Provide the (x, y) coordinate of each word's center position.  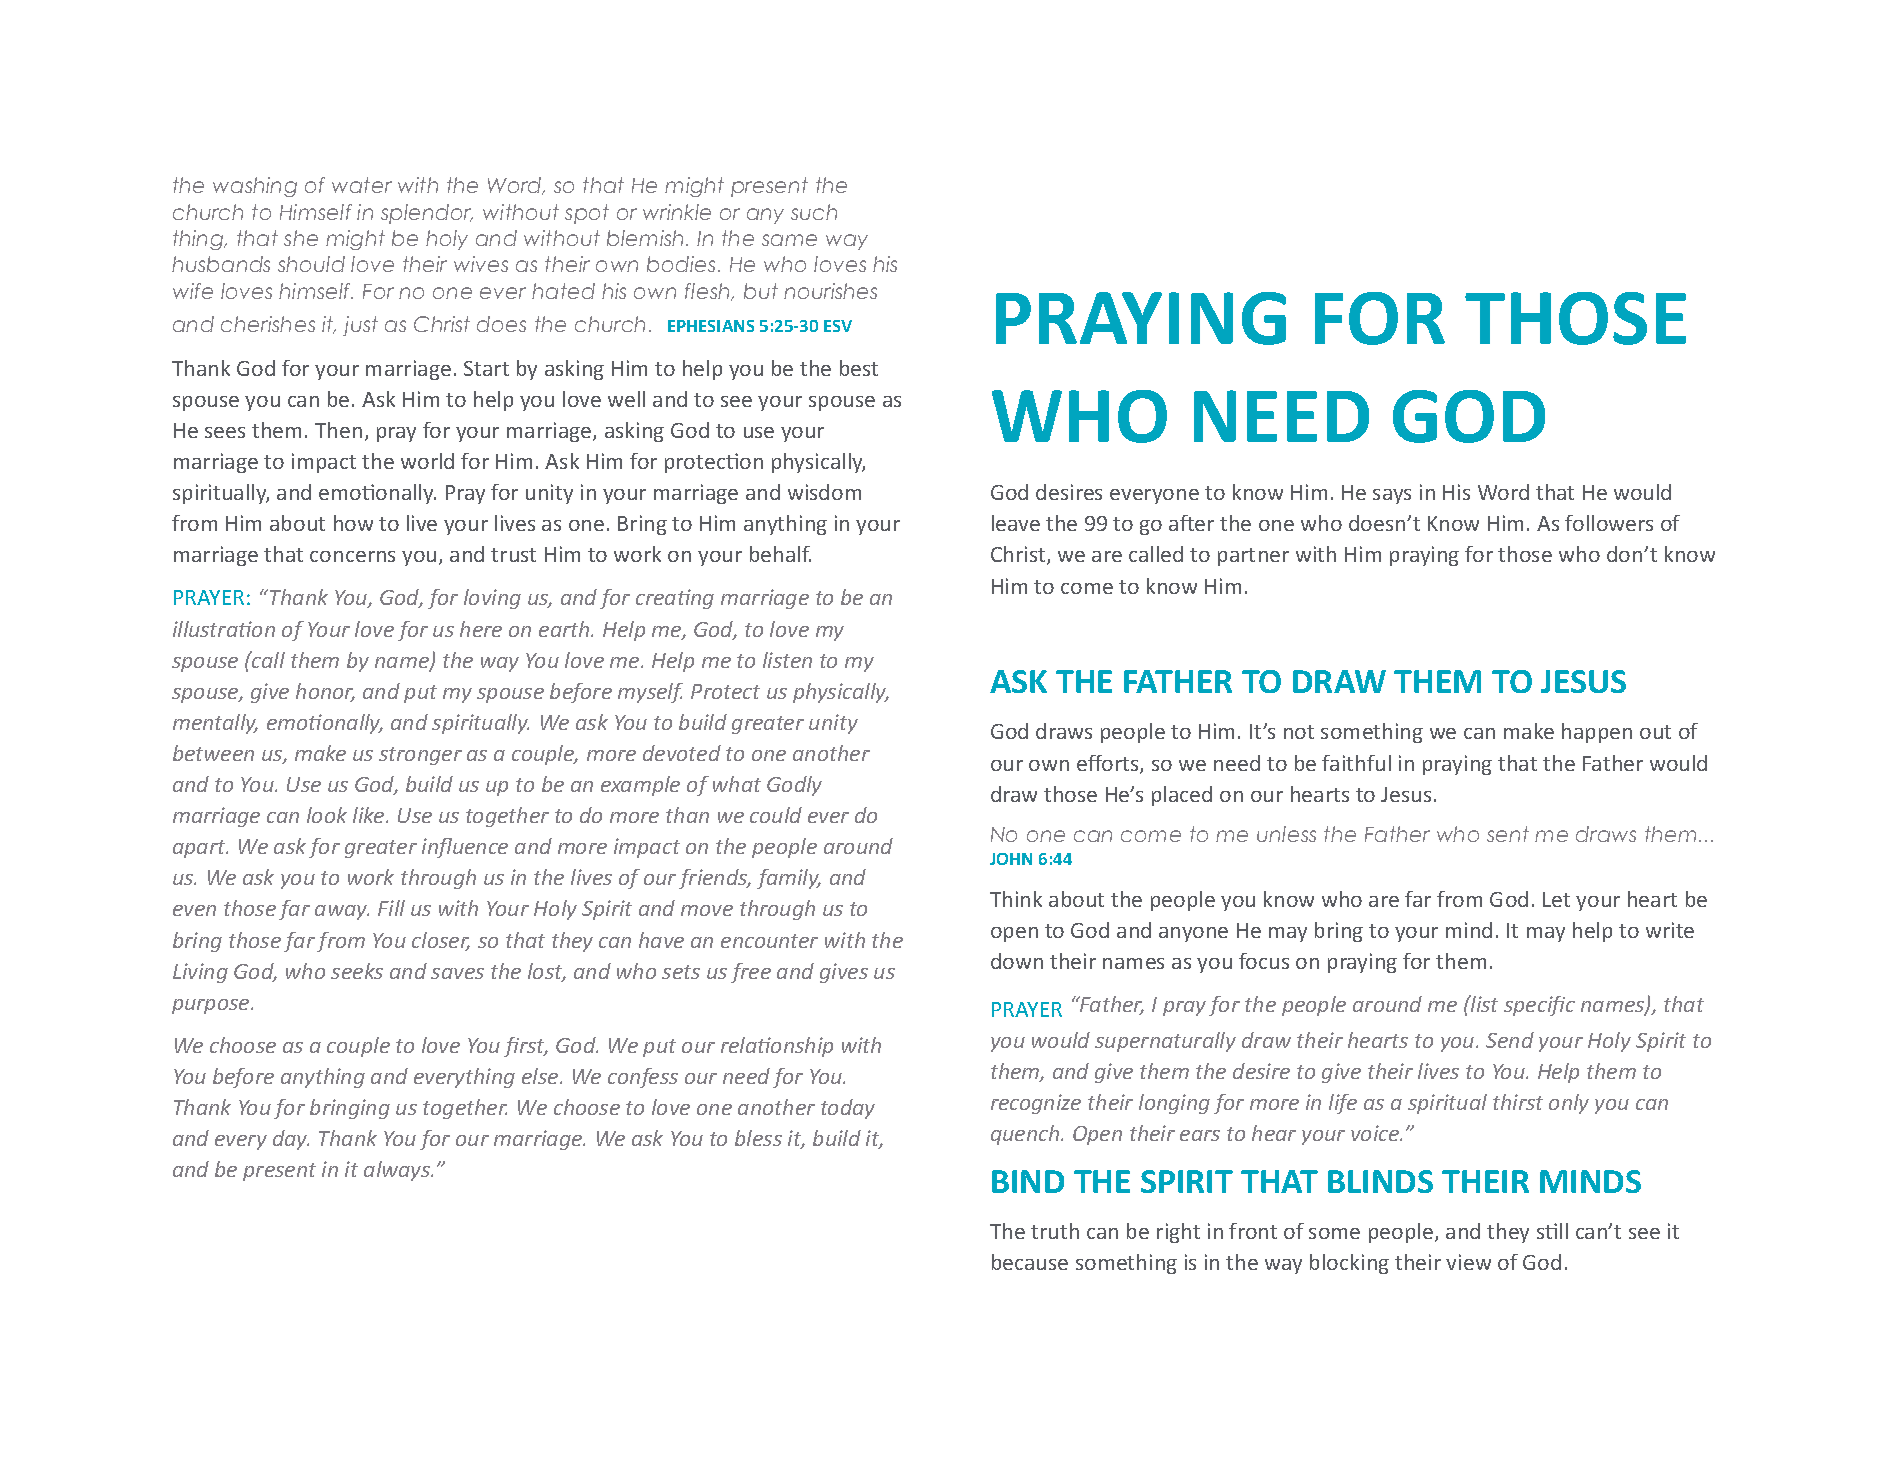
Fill (391, 908)
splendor (427, 214)
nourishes (830, 291)
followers (1609, 523)
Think (1016, 899)
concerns (352, 556)
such (814, 212)
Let (1556, 899)
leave (1016, 523)
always (398, 1171)
